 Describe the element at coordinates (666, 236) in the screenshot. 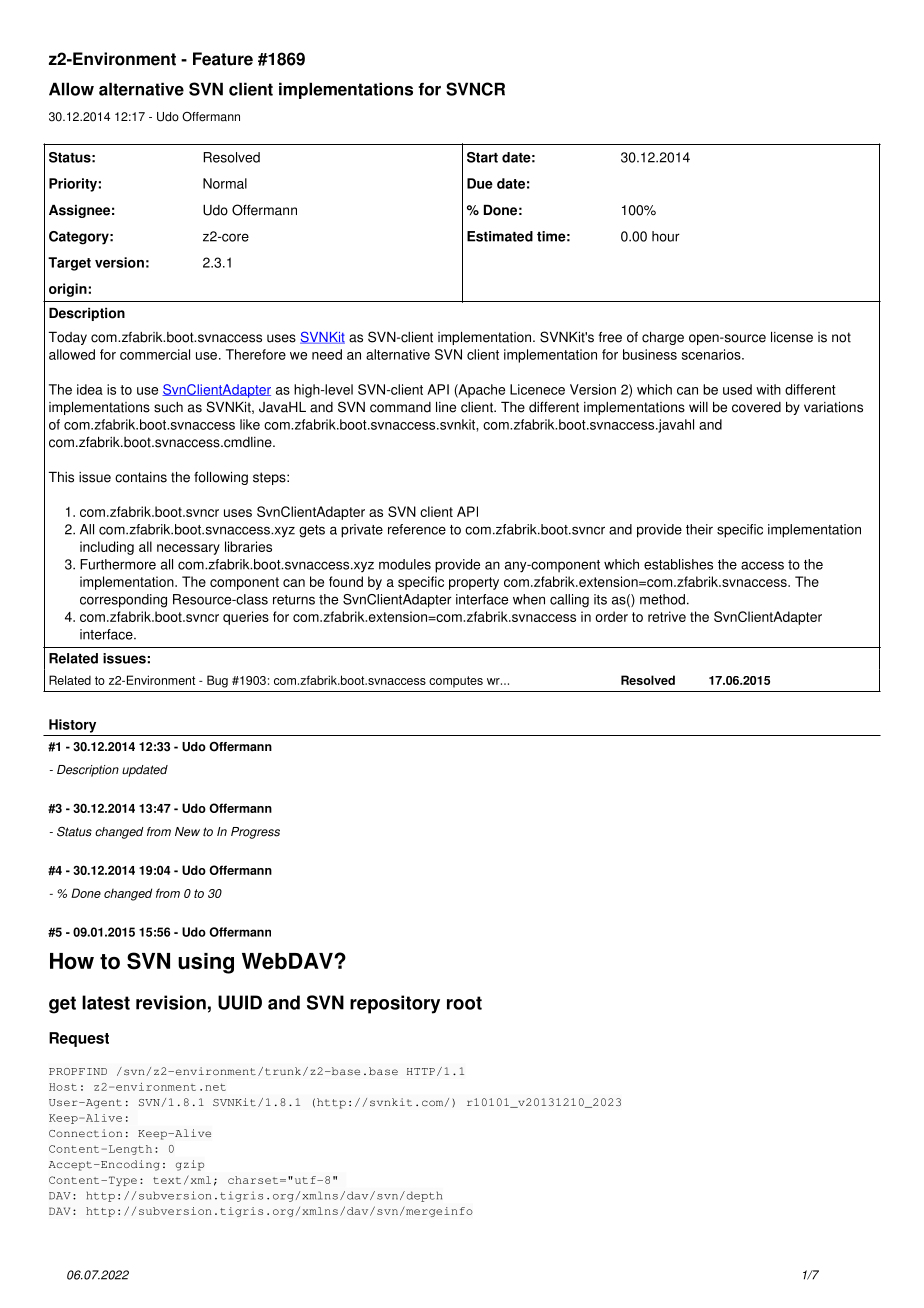

I see `hour` at that location.
